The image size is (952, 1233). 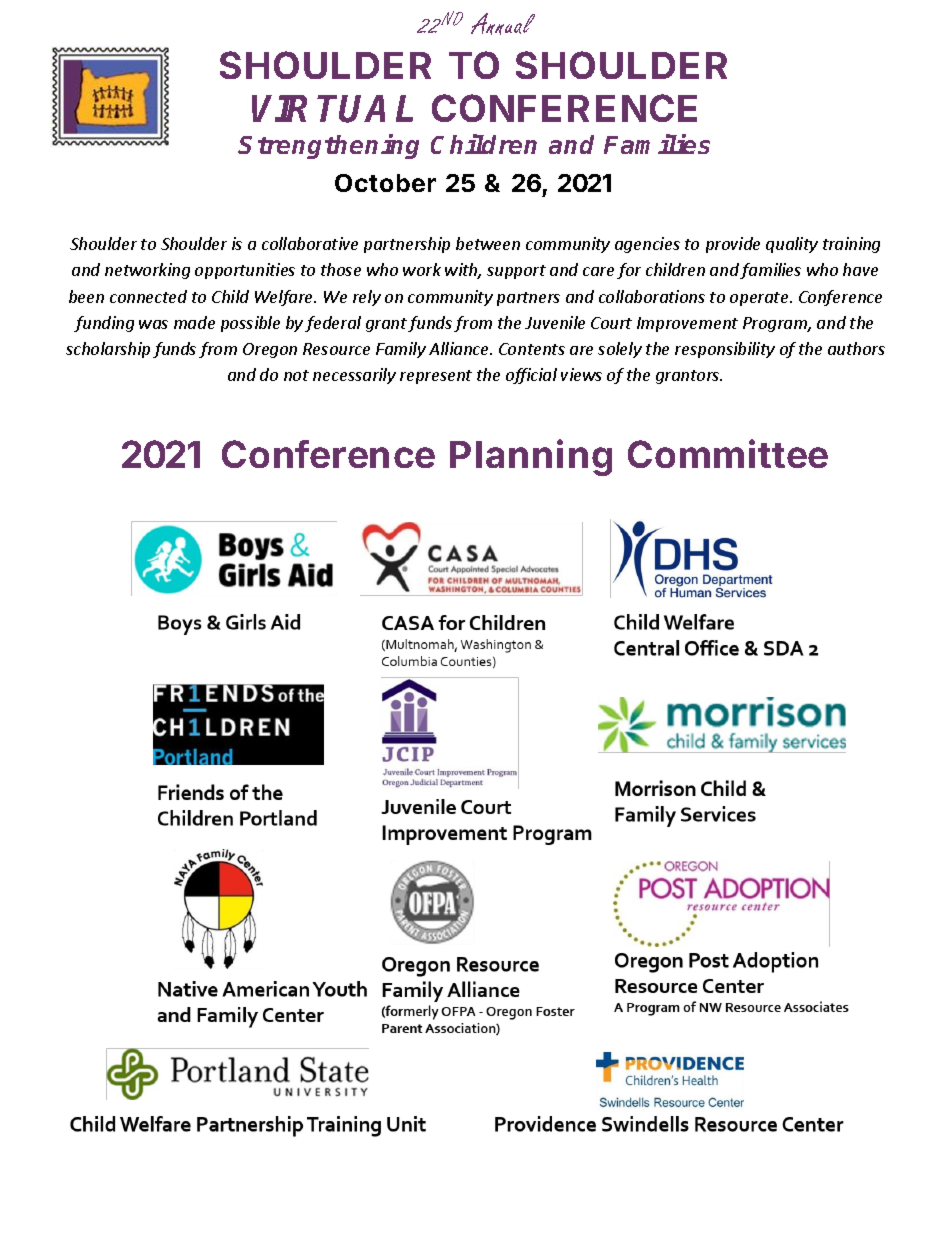 I want to click on provide, so click(x=733, y=245).
